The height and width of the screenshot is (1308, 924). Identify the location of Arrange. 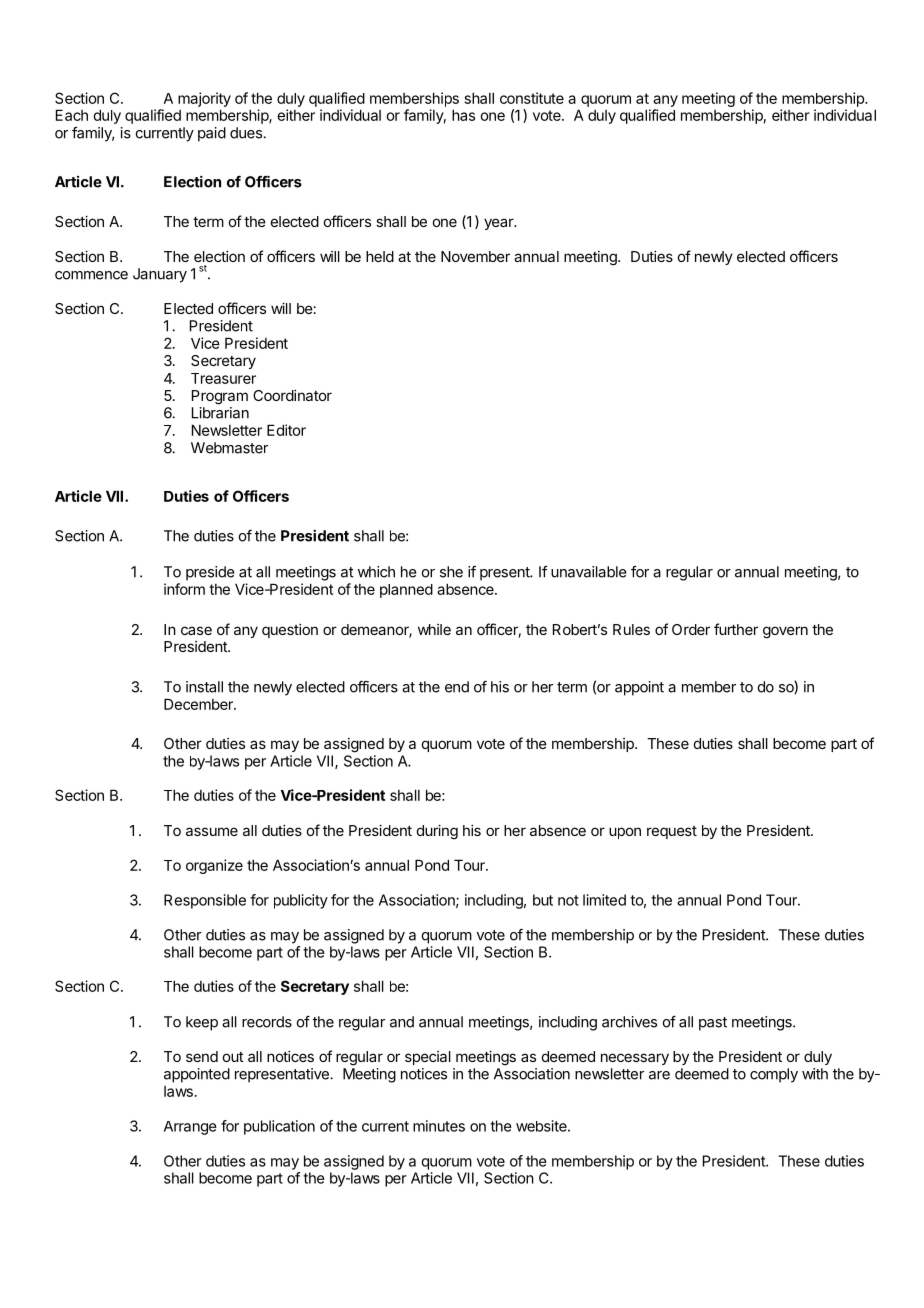
(190, 1128).
